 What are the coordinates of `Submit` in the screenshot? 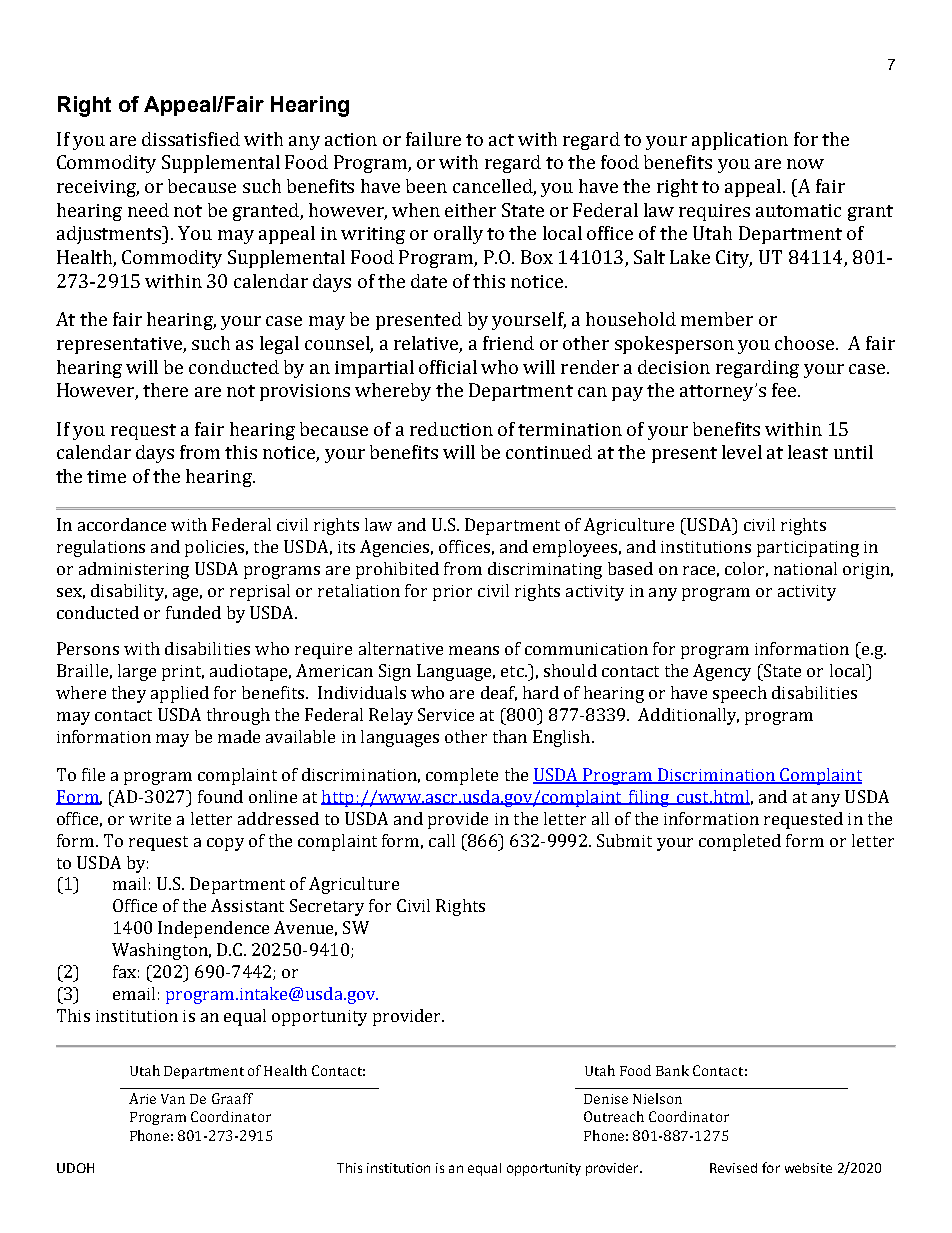 It's located at (624, 840).
